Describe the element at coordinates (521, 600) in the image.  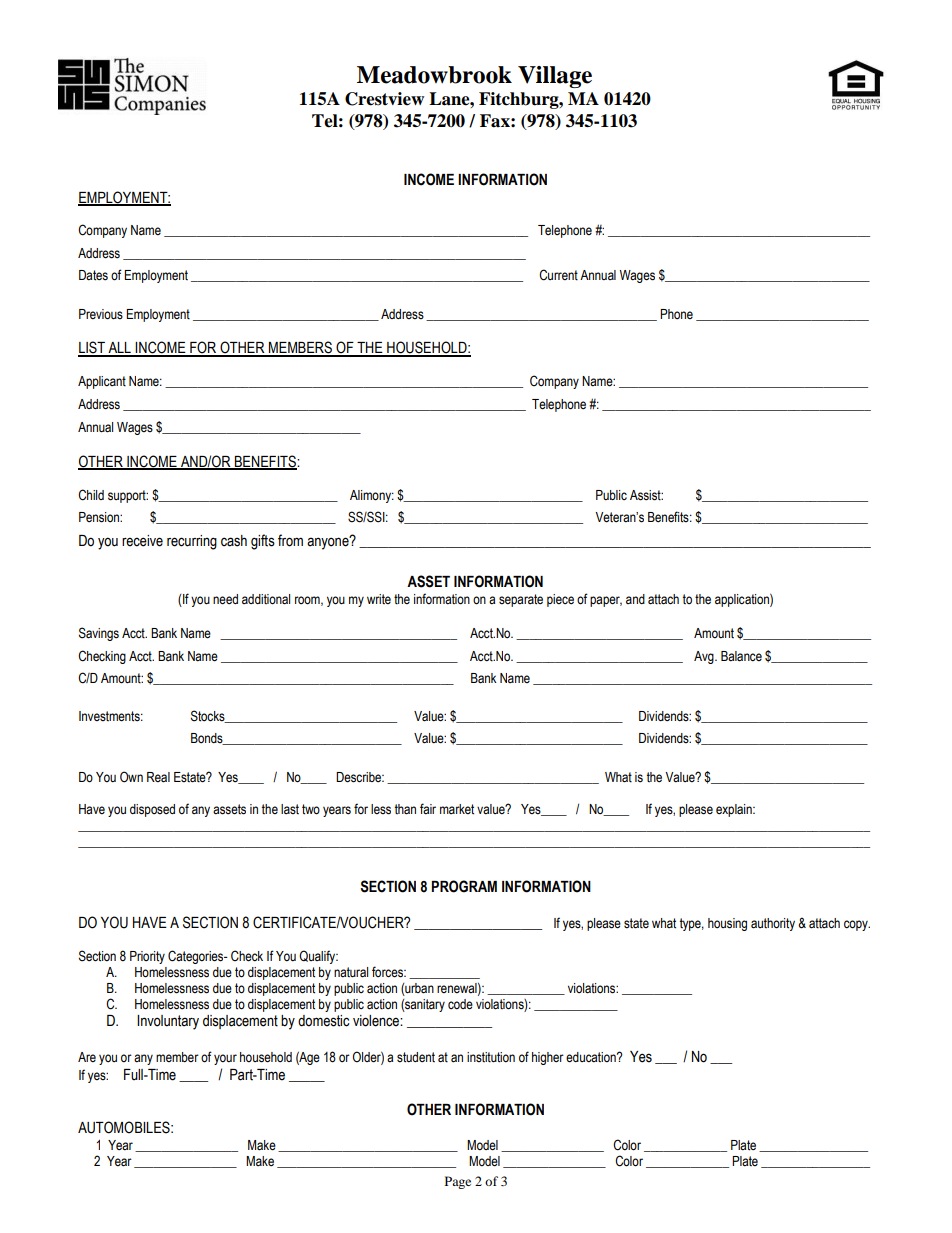
I see `separate` at that location.
